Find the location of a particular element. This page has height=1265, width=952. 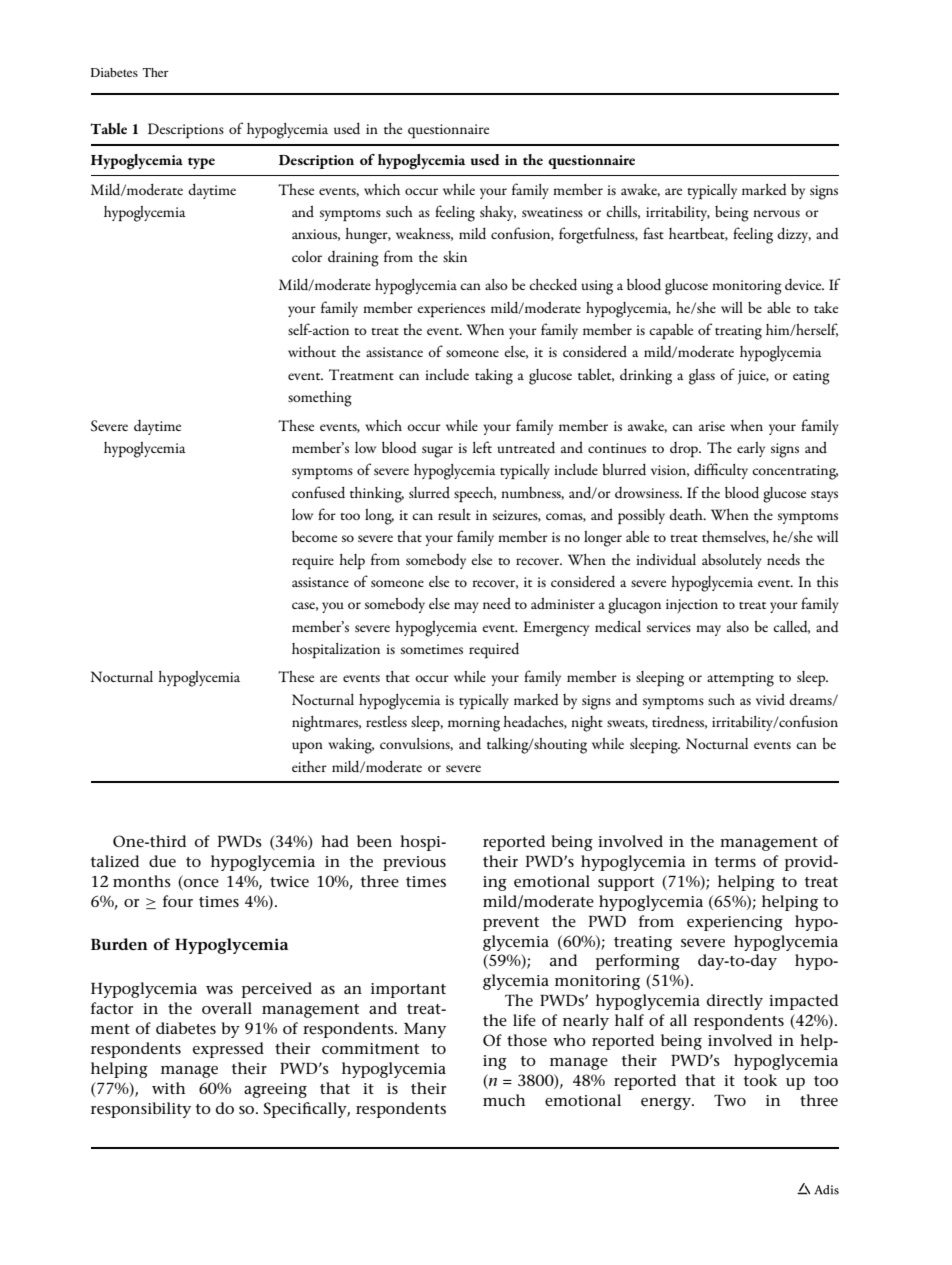

took is located at coordinates (760, 1080).
